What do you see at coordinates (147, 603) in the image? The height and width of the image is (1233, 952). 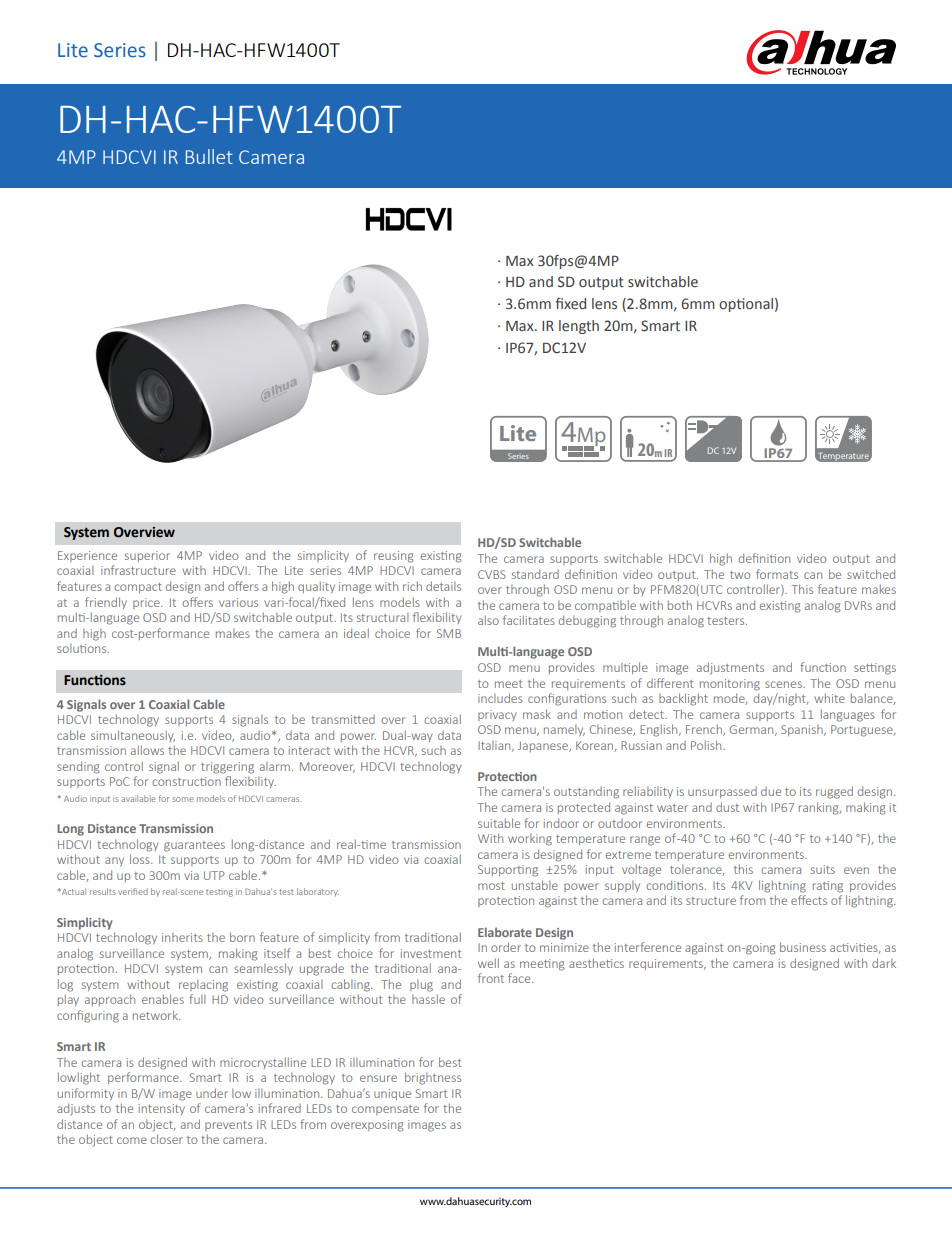 I see `price` at bounding box center [147, 603].
